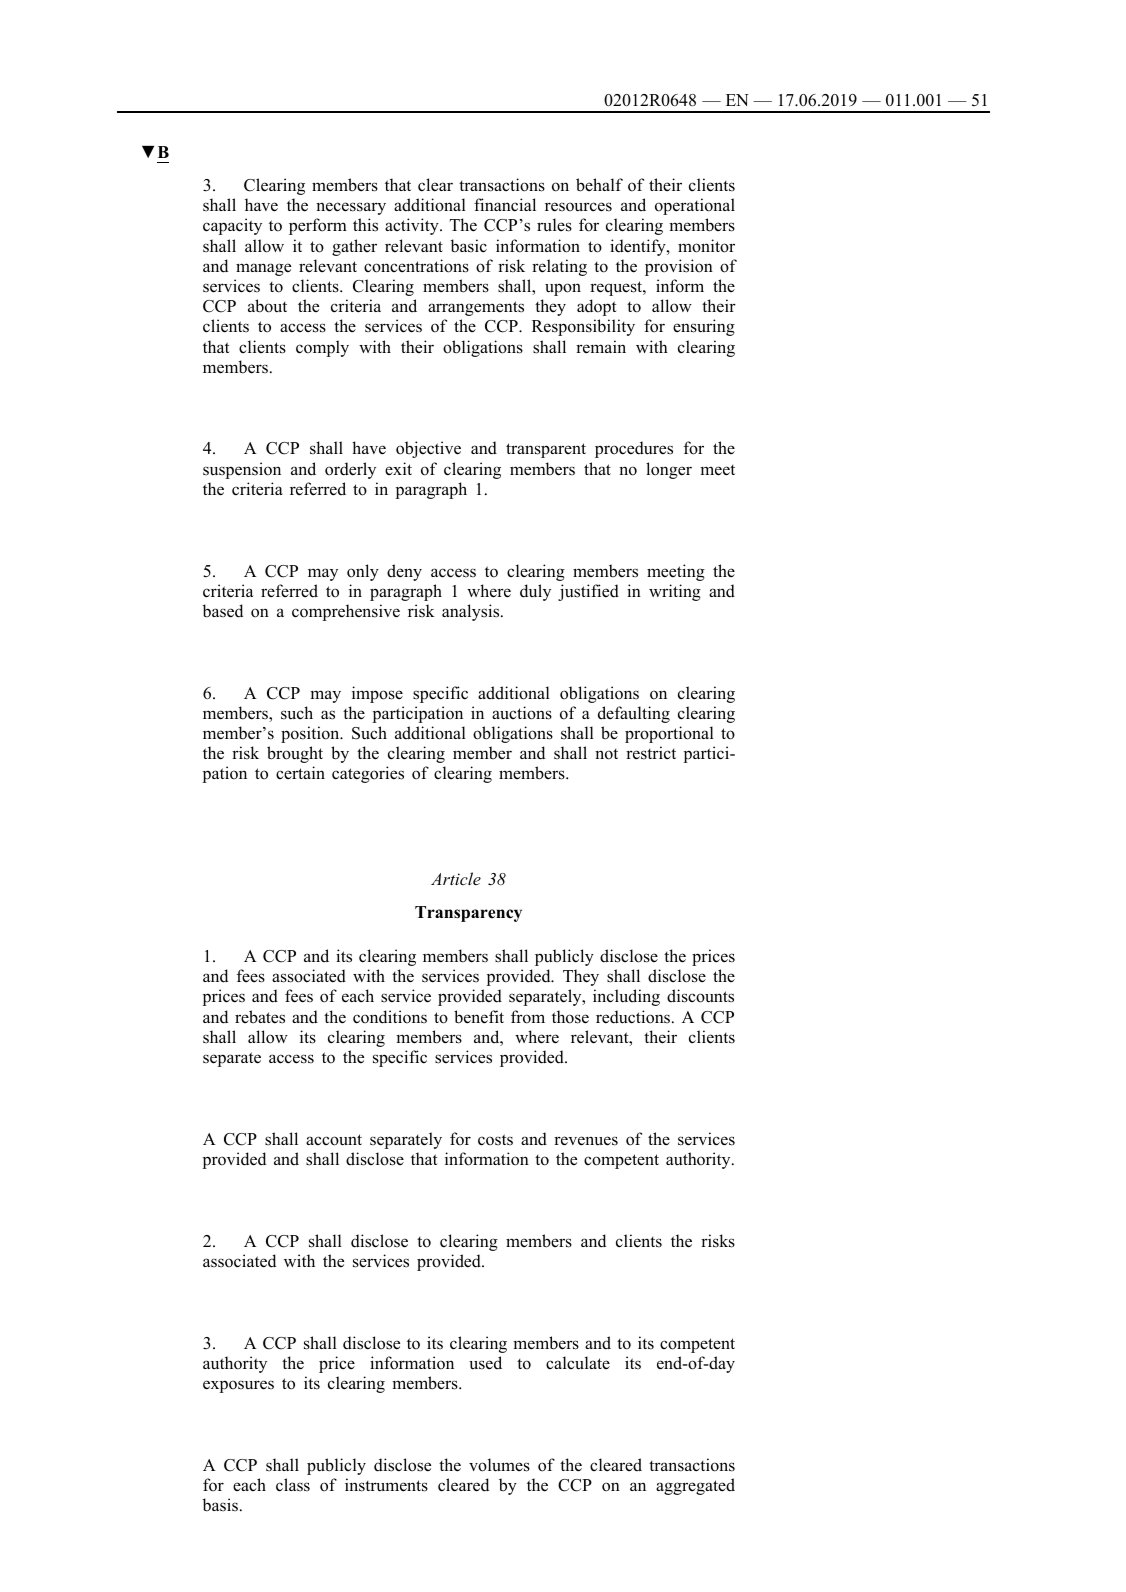 The width and height of the page is (1126, 1592). I want to click on identify, so click(639, 247).
